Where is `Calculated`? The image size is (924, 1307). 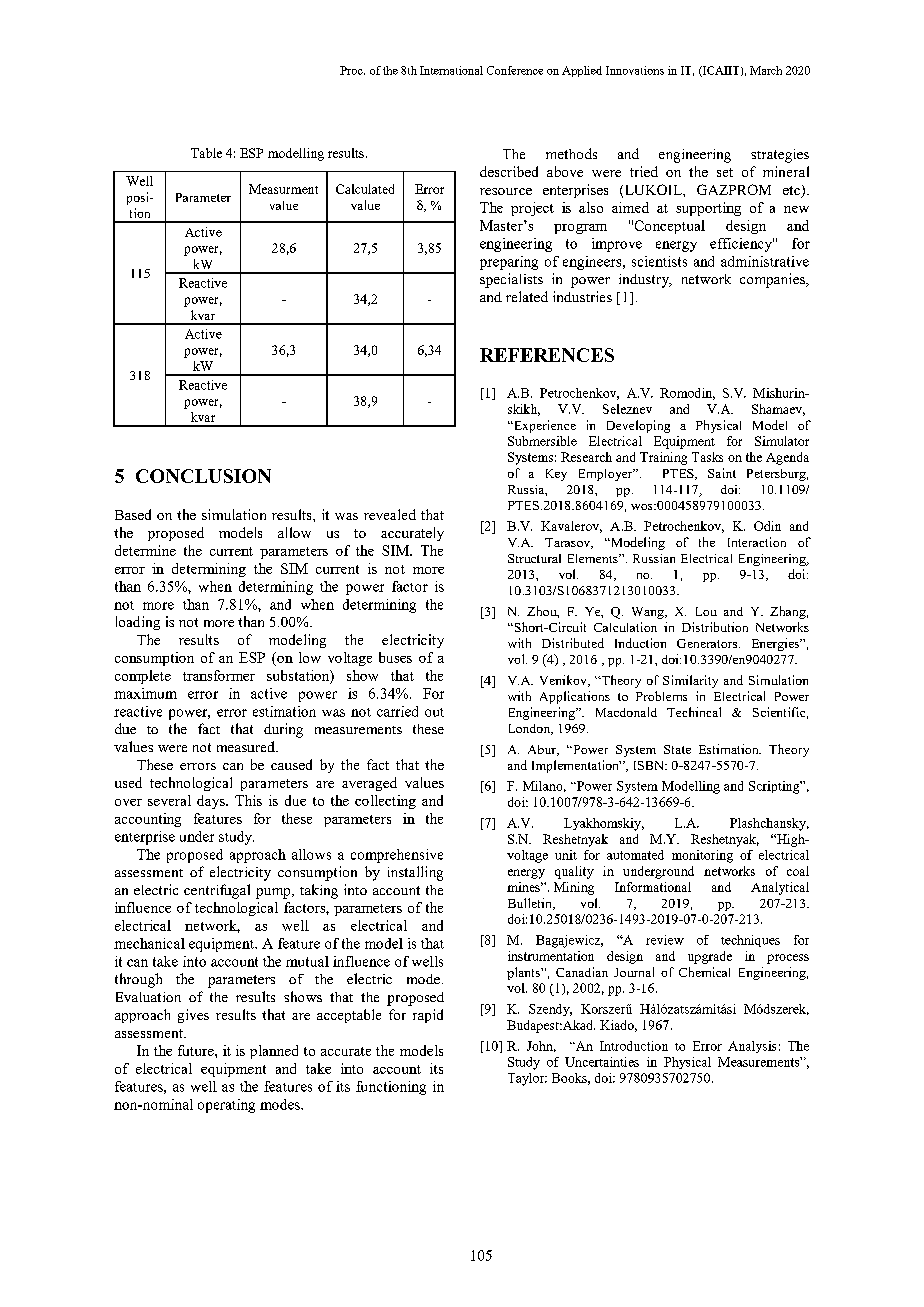 Calculated is located at coordinates (365, 189).
